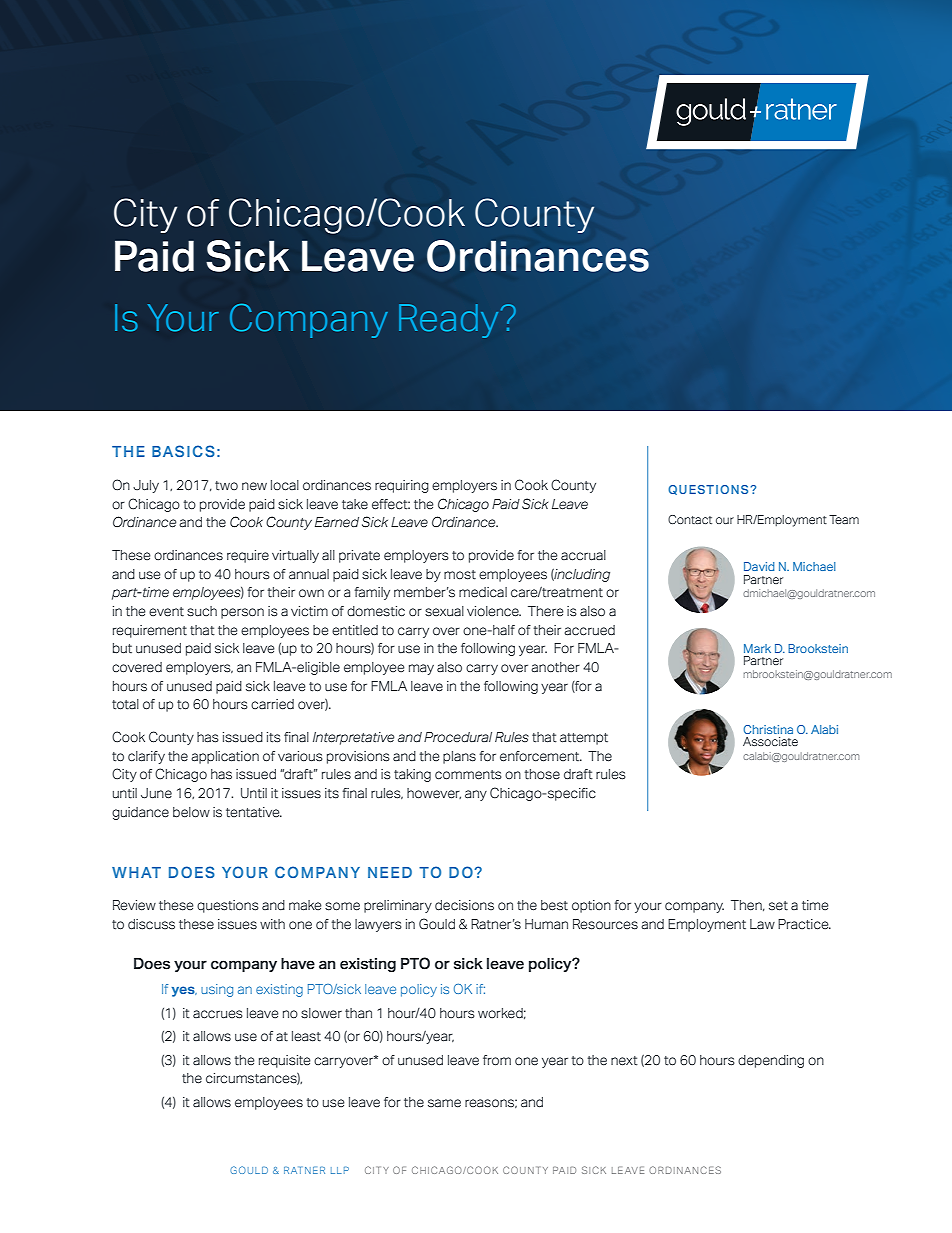  What do you see at coordinates (134, 905) in the page?
I see `Review` at bounding box center [134, 905].
